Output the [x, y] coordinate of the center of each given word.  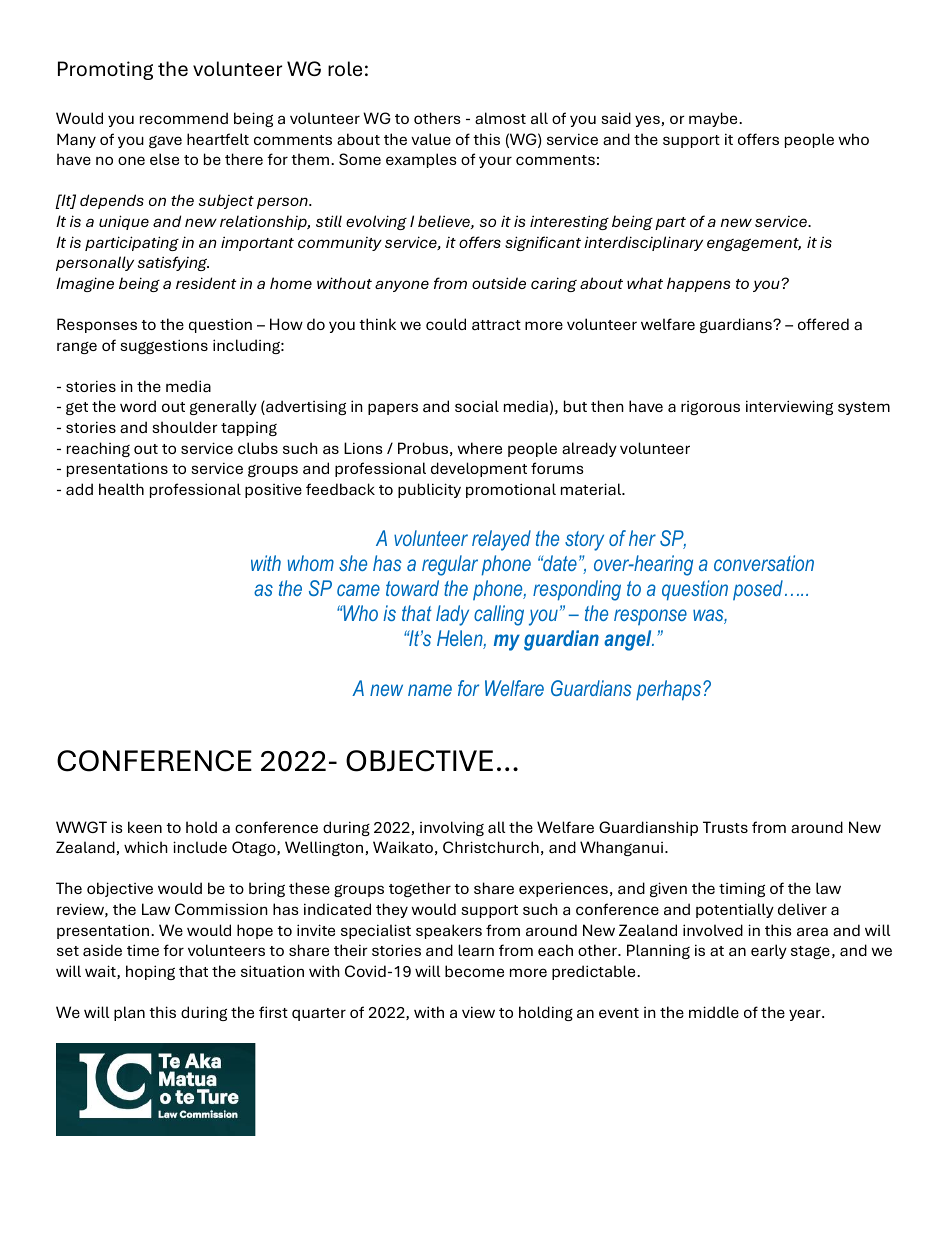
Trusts [725, 827]
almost [500, 118]
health [121, 489]
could [446, 324]
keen [145, 827]
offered [823, 324]
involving [452, 828]
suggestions [164, 346]
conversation [764, 563]
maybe [714, 119]
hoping [150, 972]
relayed [501, 540]
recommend [184, 118]
